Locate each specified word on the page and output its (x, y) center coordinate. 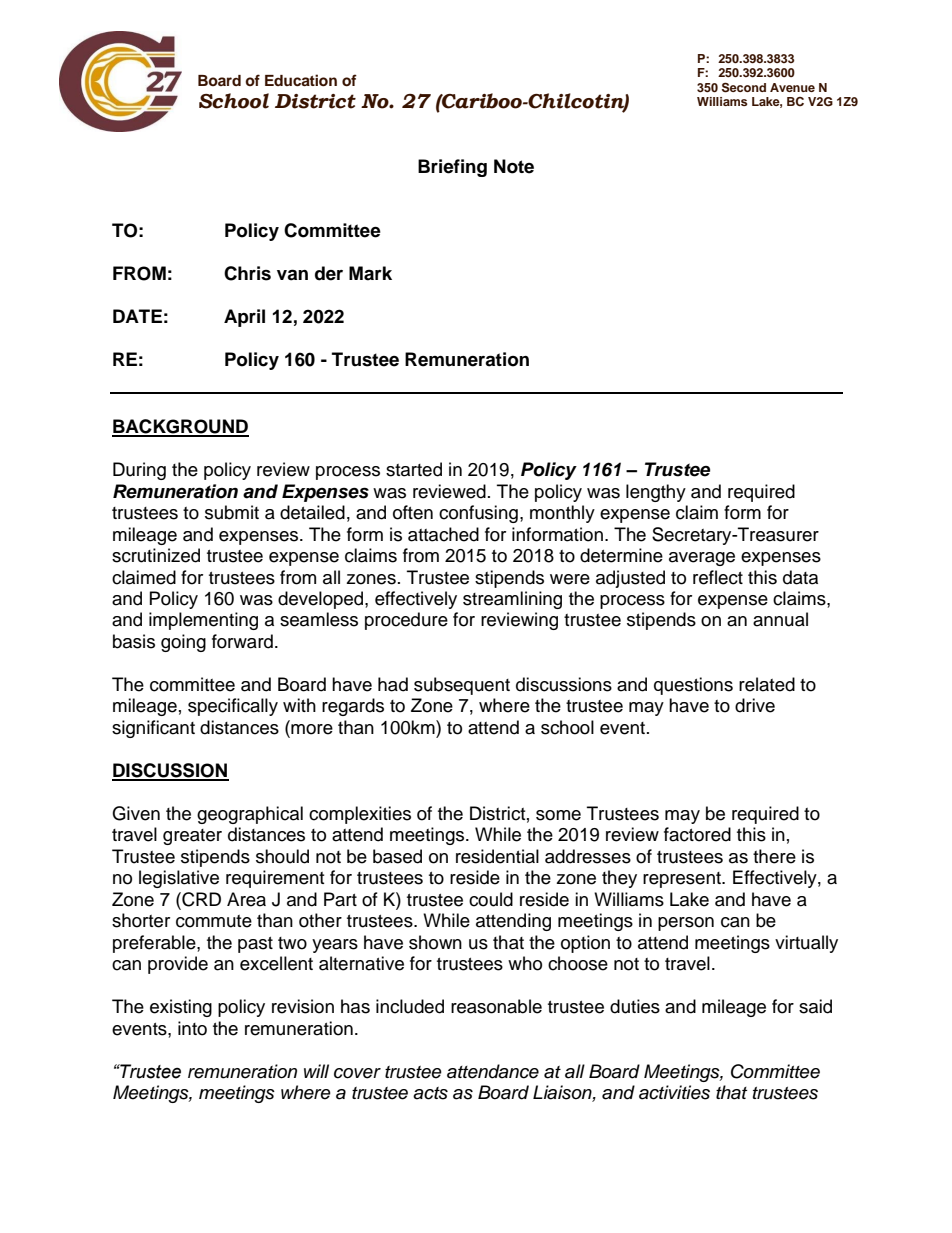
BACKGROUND (180, 427)
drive (755, 705)
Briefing (452, 168)
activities (674, 1092)
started (414, 469)
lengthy (656, 493)
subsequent (462, 686)
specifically (233, 707)
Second (744, 87)
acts (430, 1093)
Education (301, 80)
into (192, 1028)
